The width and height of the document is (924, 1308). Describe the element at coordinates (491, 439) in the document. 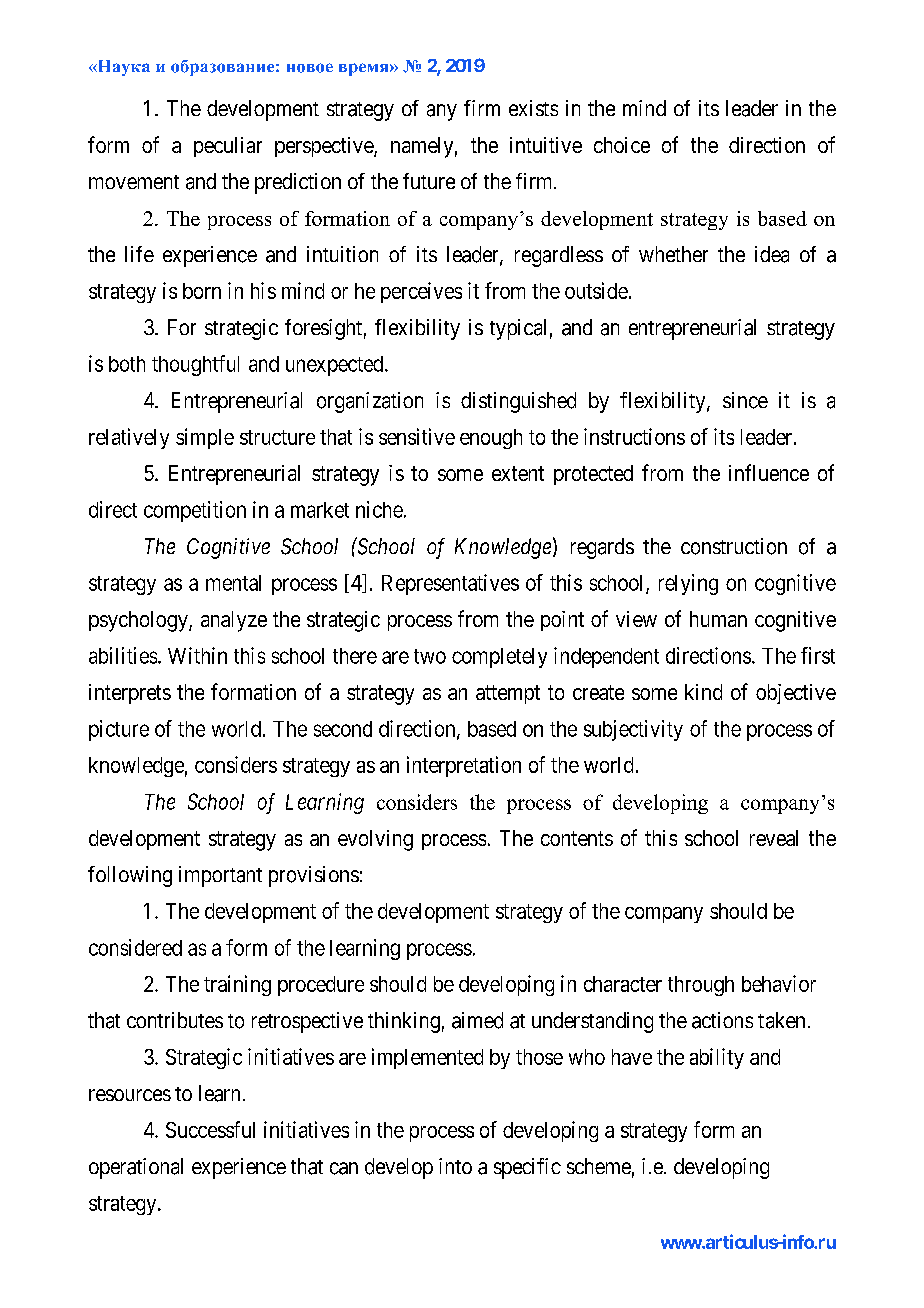

I see `enough` at that location.
